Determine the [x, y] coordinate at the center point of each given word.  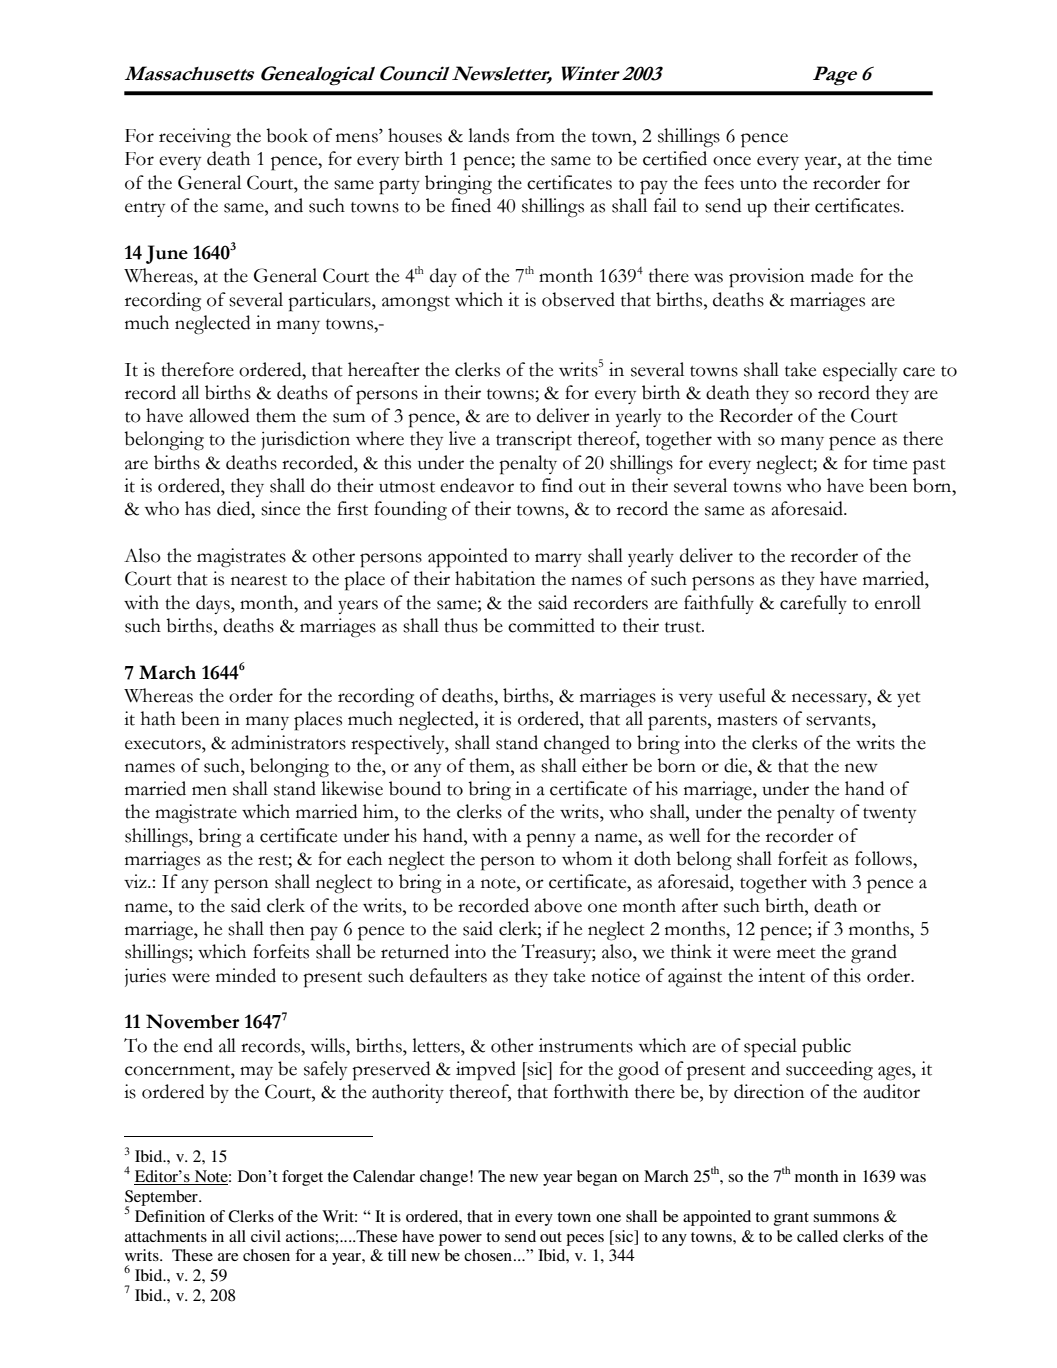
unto [758, 184]
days [214, 604]
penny [551, 840]
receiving [195, 138]
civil [266, 1236]
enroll [898, 602]
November [193, 1021]
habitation [495, 578]
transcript [534, 441]
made [832, 275]
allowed [219, 415]
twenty [889, 815]
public [826, 1048]
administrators [288, 742]
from [535, 135]
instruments [586, 1045]
